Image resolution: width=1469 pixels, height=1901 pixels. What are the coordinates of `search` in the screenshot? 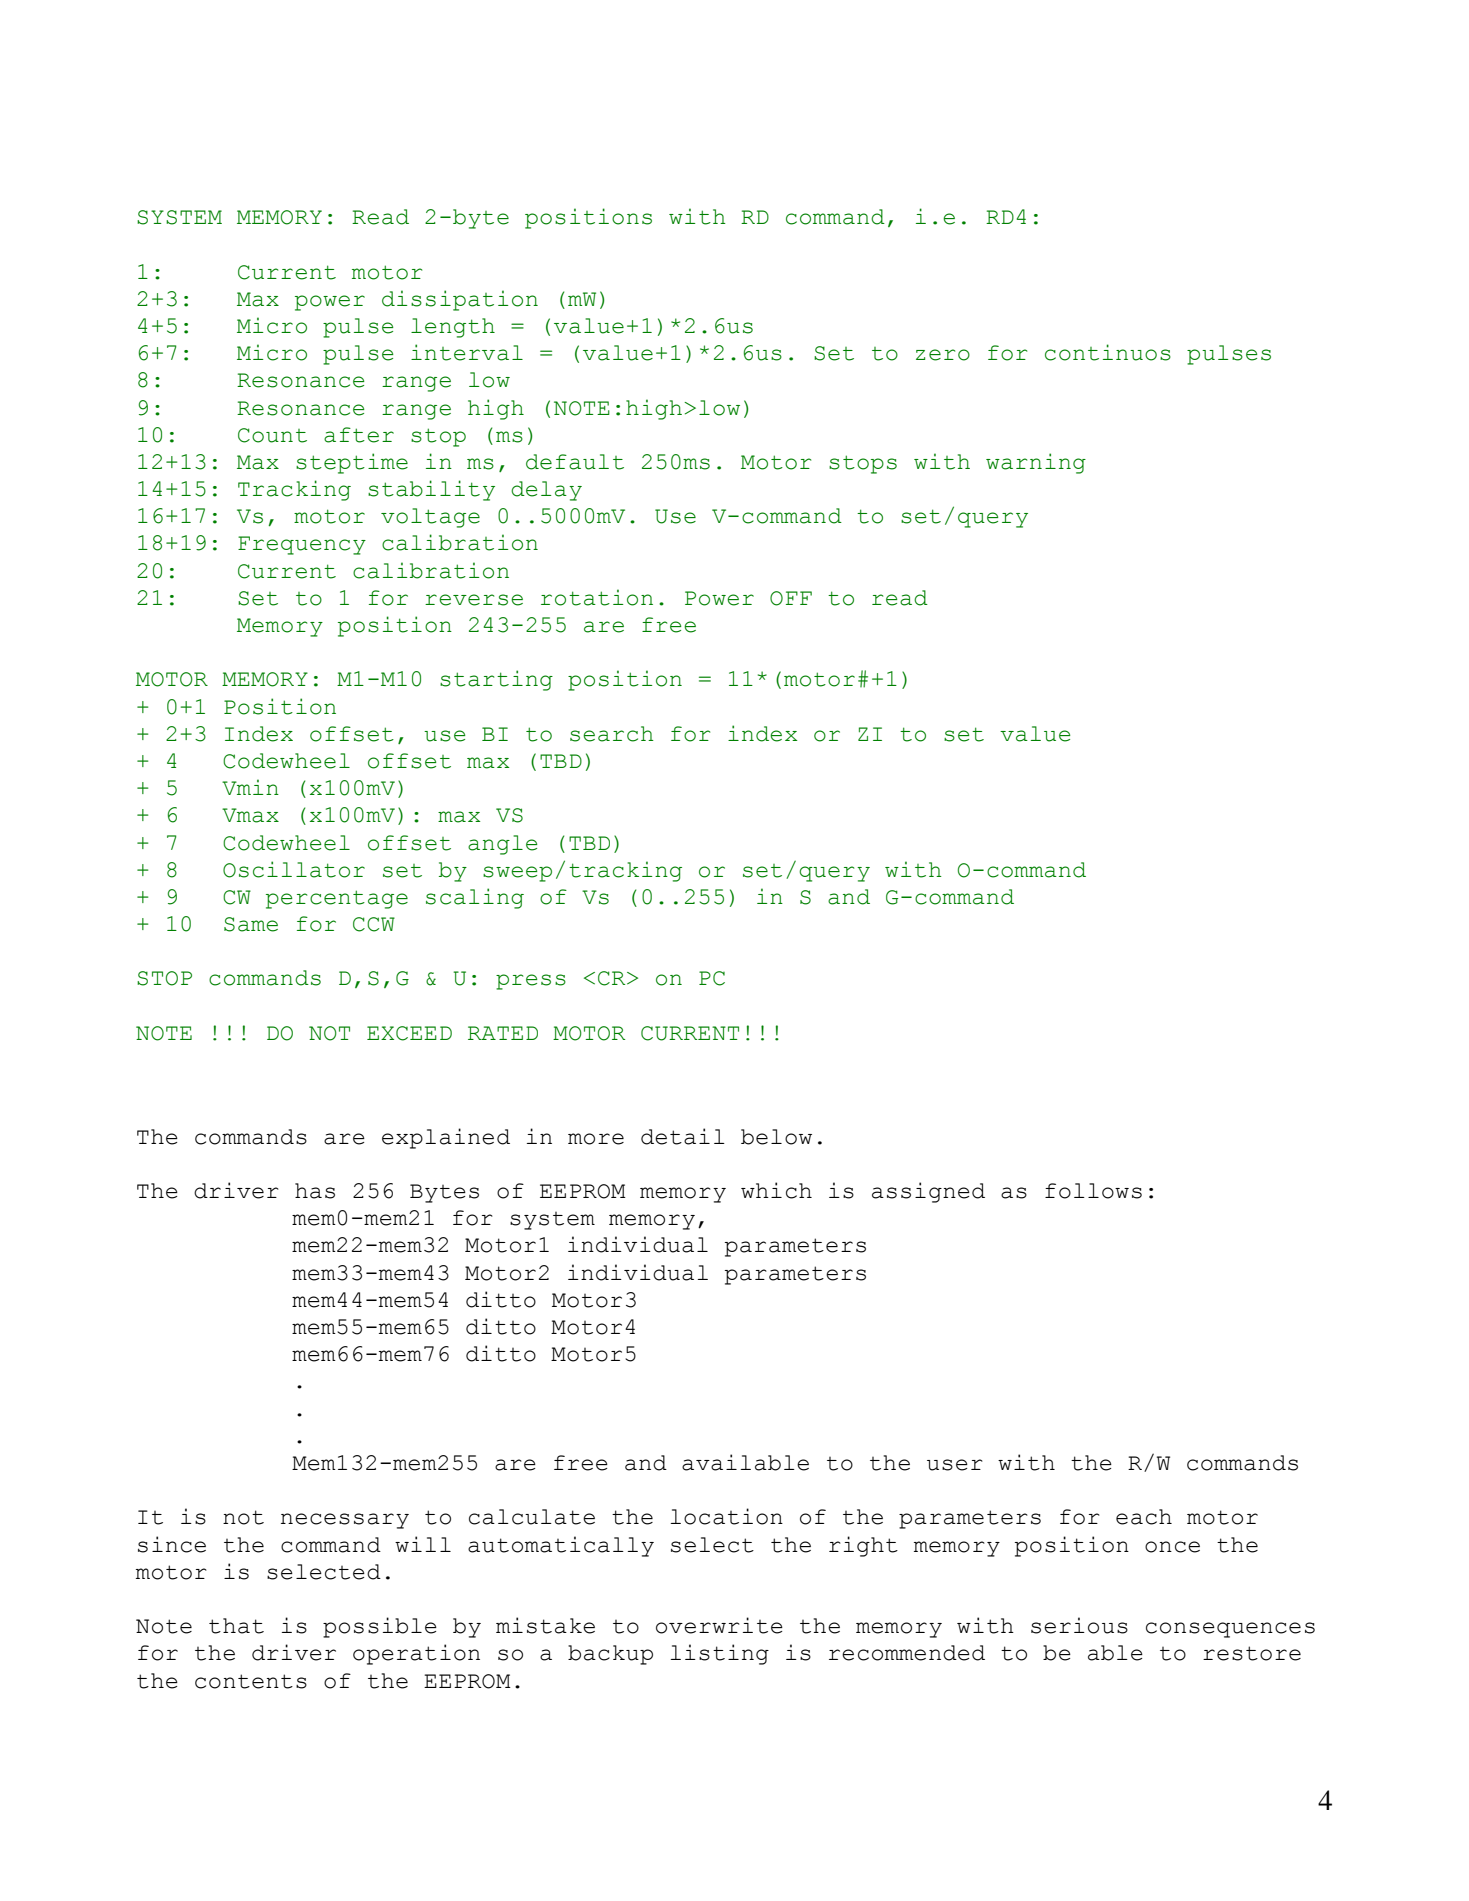 It's located at (612, 734).
